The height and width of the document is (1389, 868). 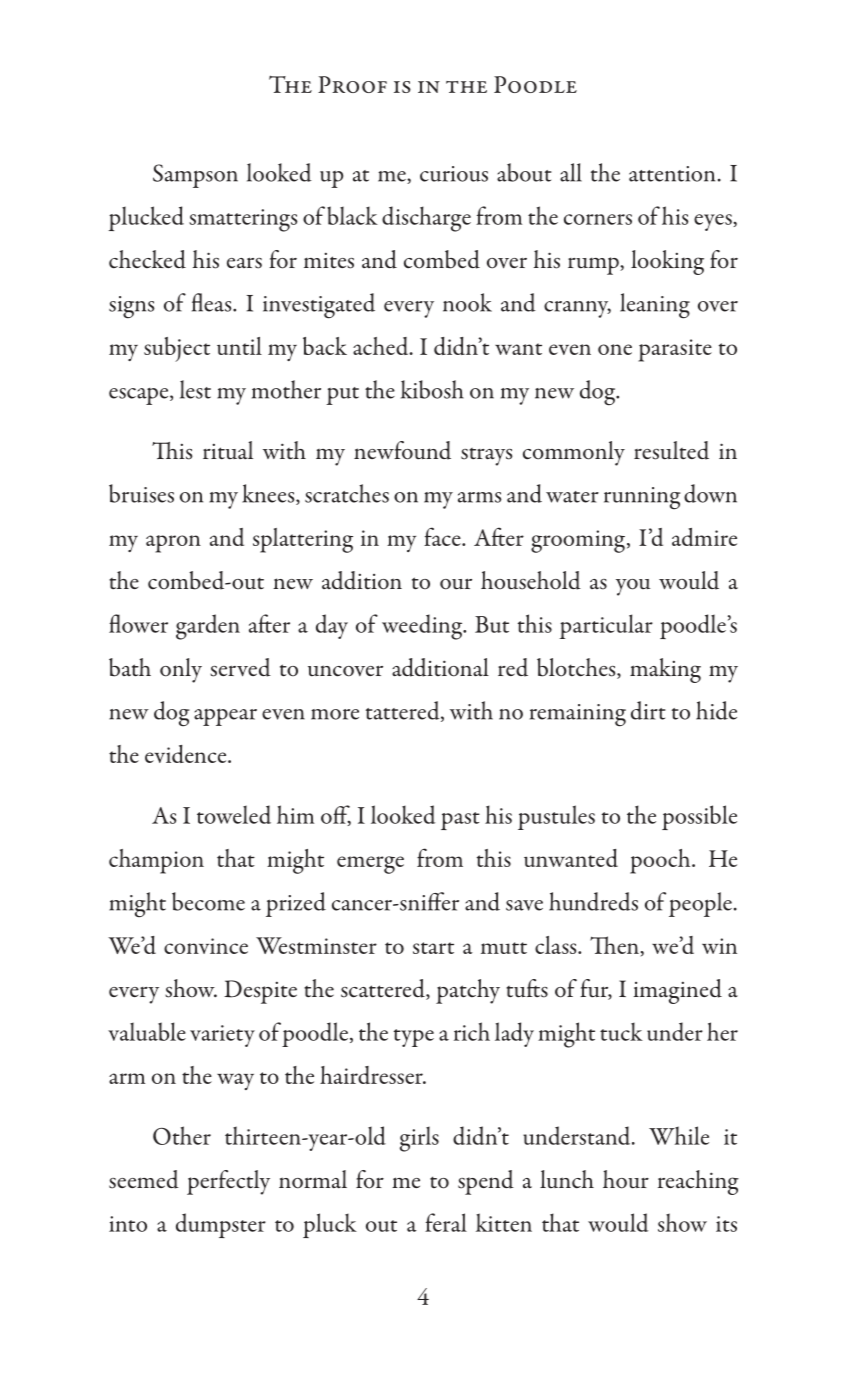 What do you see at coordinates (661, 861) in the document?
I see `pooch` at bounding box center [661, 861].
